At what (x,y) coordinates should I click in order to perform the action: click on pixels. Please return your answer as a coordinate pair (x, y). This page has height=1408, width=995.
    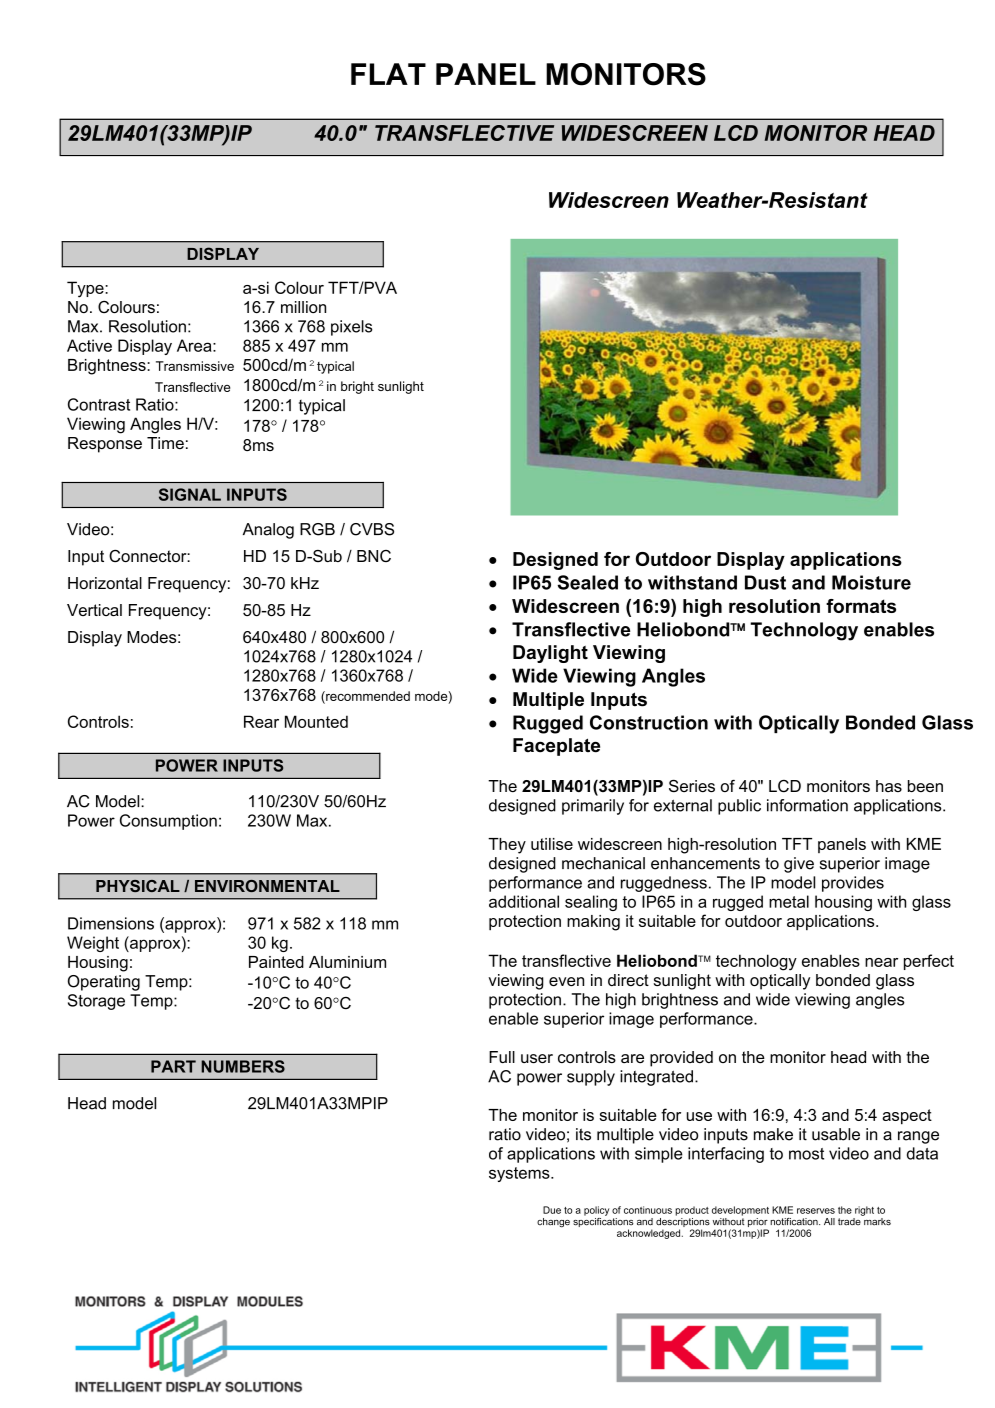
    Looking at the image, I should click on (352, 328).
